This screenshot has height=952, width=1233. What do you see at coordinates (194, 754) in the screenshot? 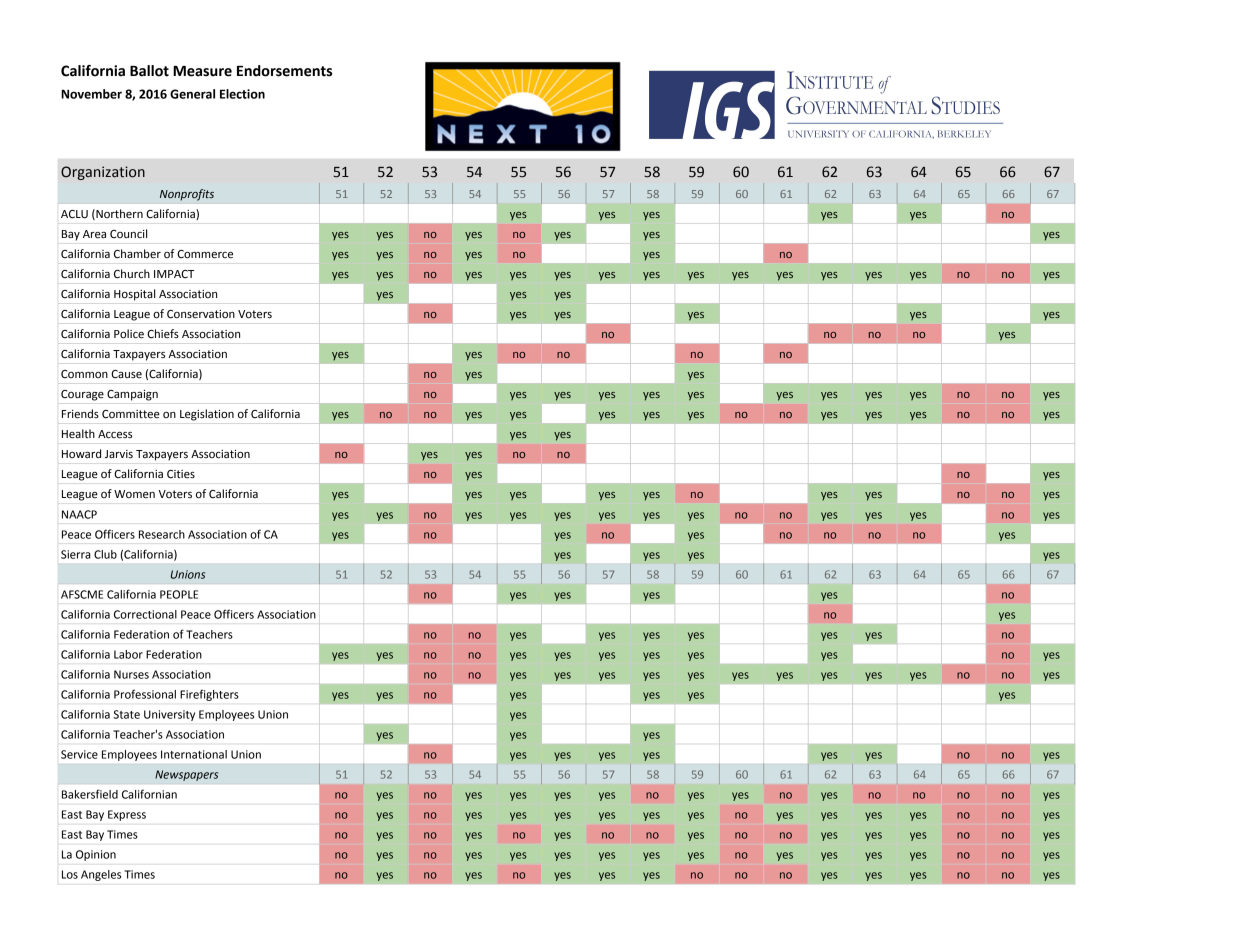
I see `International` at bounding box center [194, 754].
